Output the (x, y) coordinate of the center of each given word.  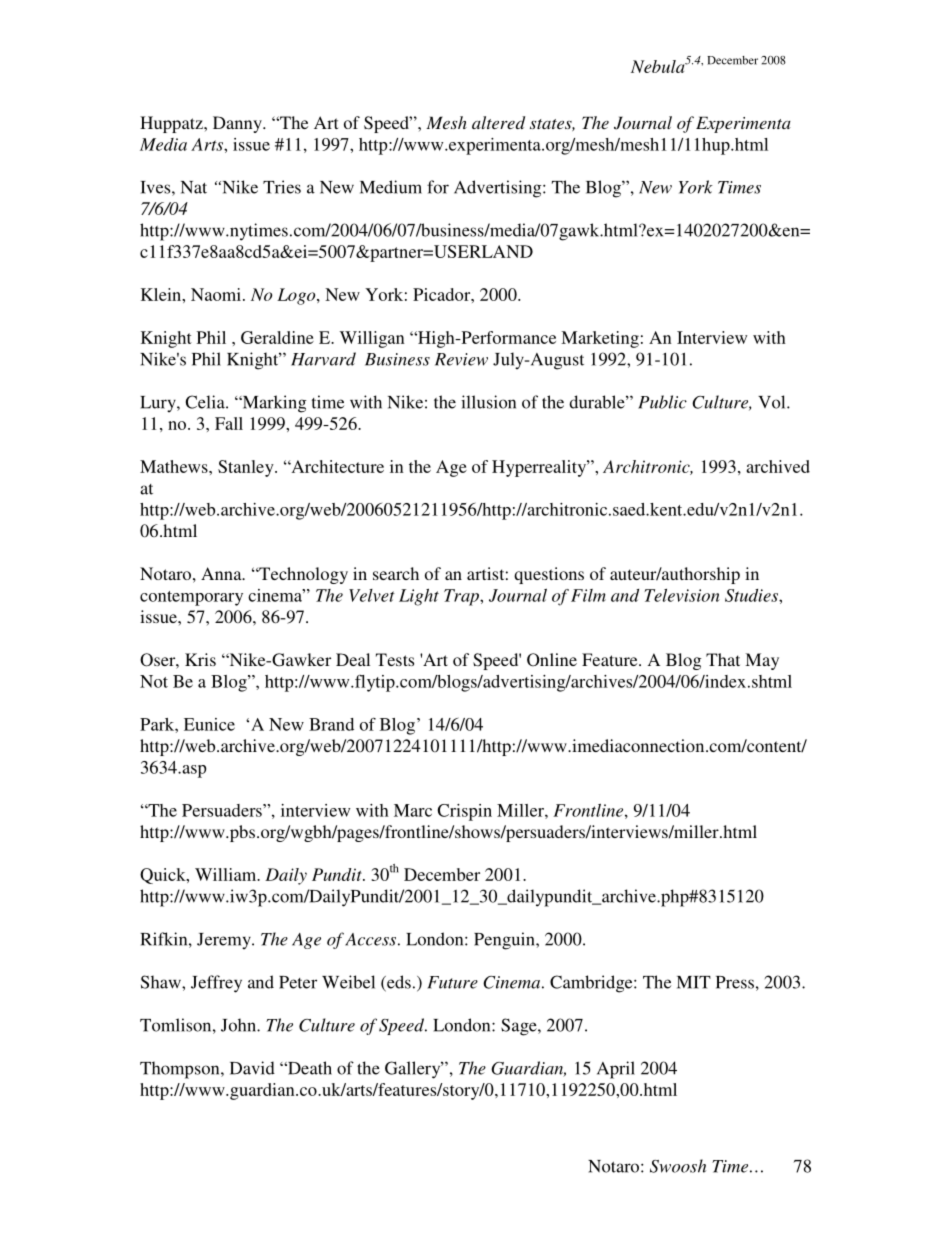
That (723, 659)
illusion (488, 402)
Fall (229, 423)
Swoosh (678, 1166)
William (227, 874)
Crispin (464, 812)
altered (498, 122)
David (252, 1068)
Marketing (600, 339)
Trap (462, 597)
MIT (694, 982)
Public (662, 402)
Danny (238, 124)
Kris (200, 659)
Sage (520, 1027)
